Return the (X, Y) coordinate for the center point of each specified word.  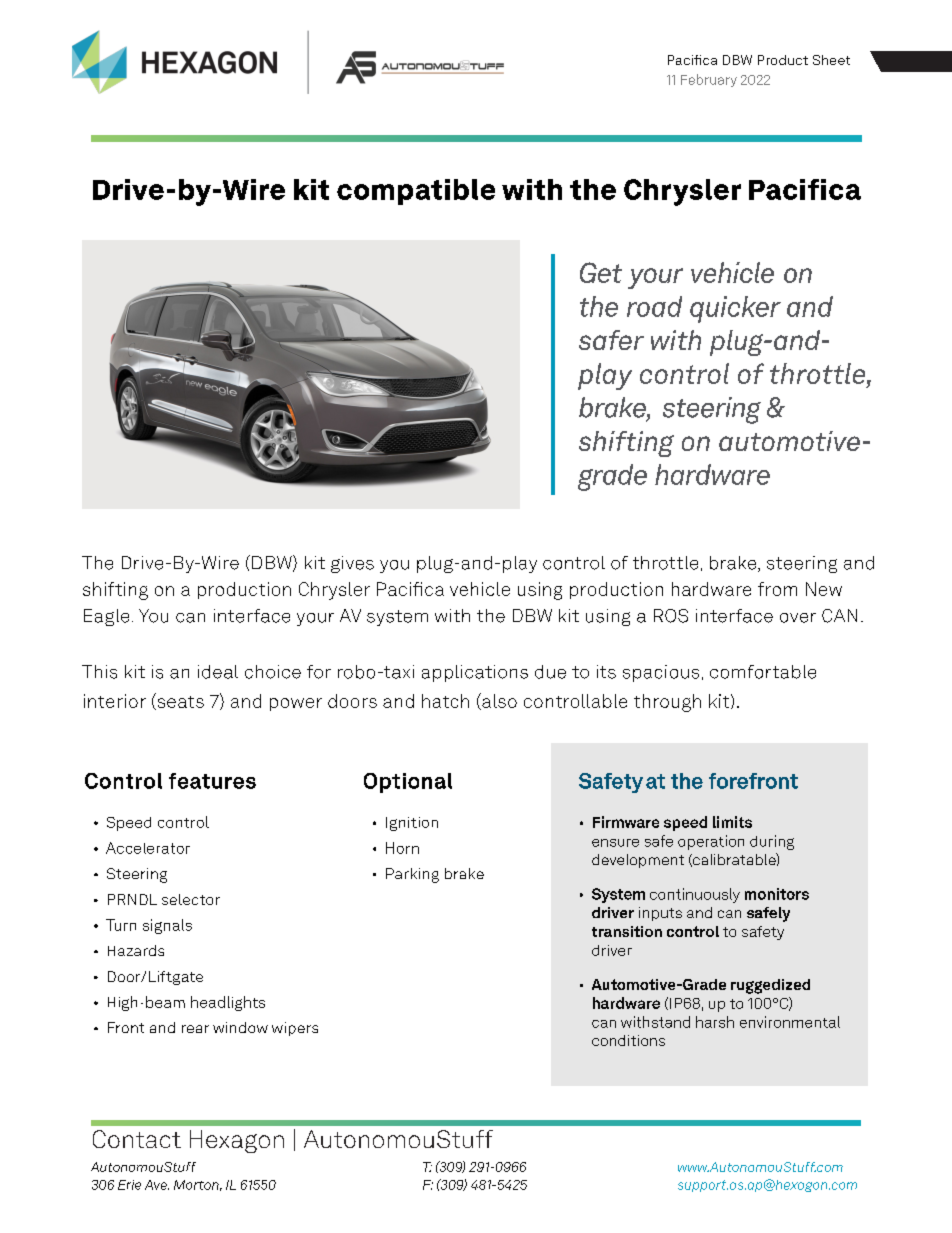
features (212, 781)
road (654, 306)
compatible (416, 192)
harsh (715, 1022)
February (709, 80)
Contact (137, 1139)
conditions (628, 1040)
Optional (408, 783)
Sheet (831, 60)
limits (732, 822)
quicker (735, 309)
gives (352, 564)
